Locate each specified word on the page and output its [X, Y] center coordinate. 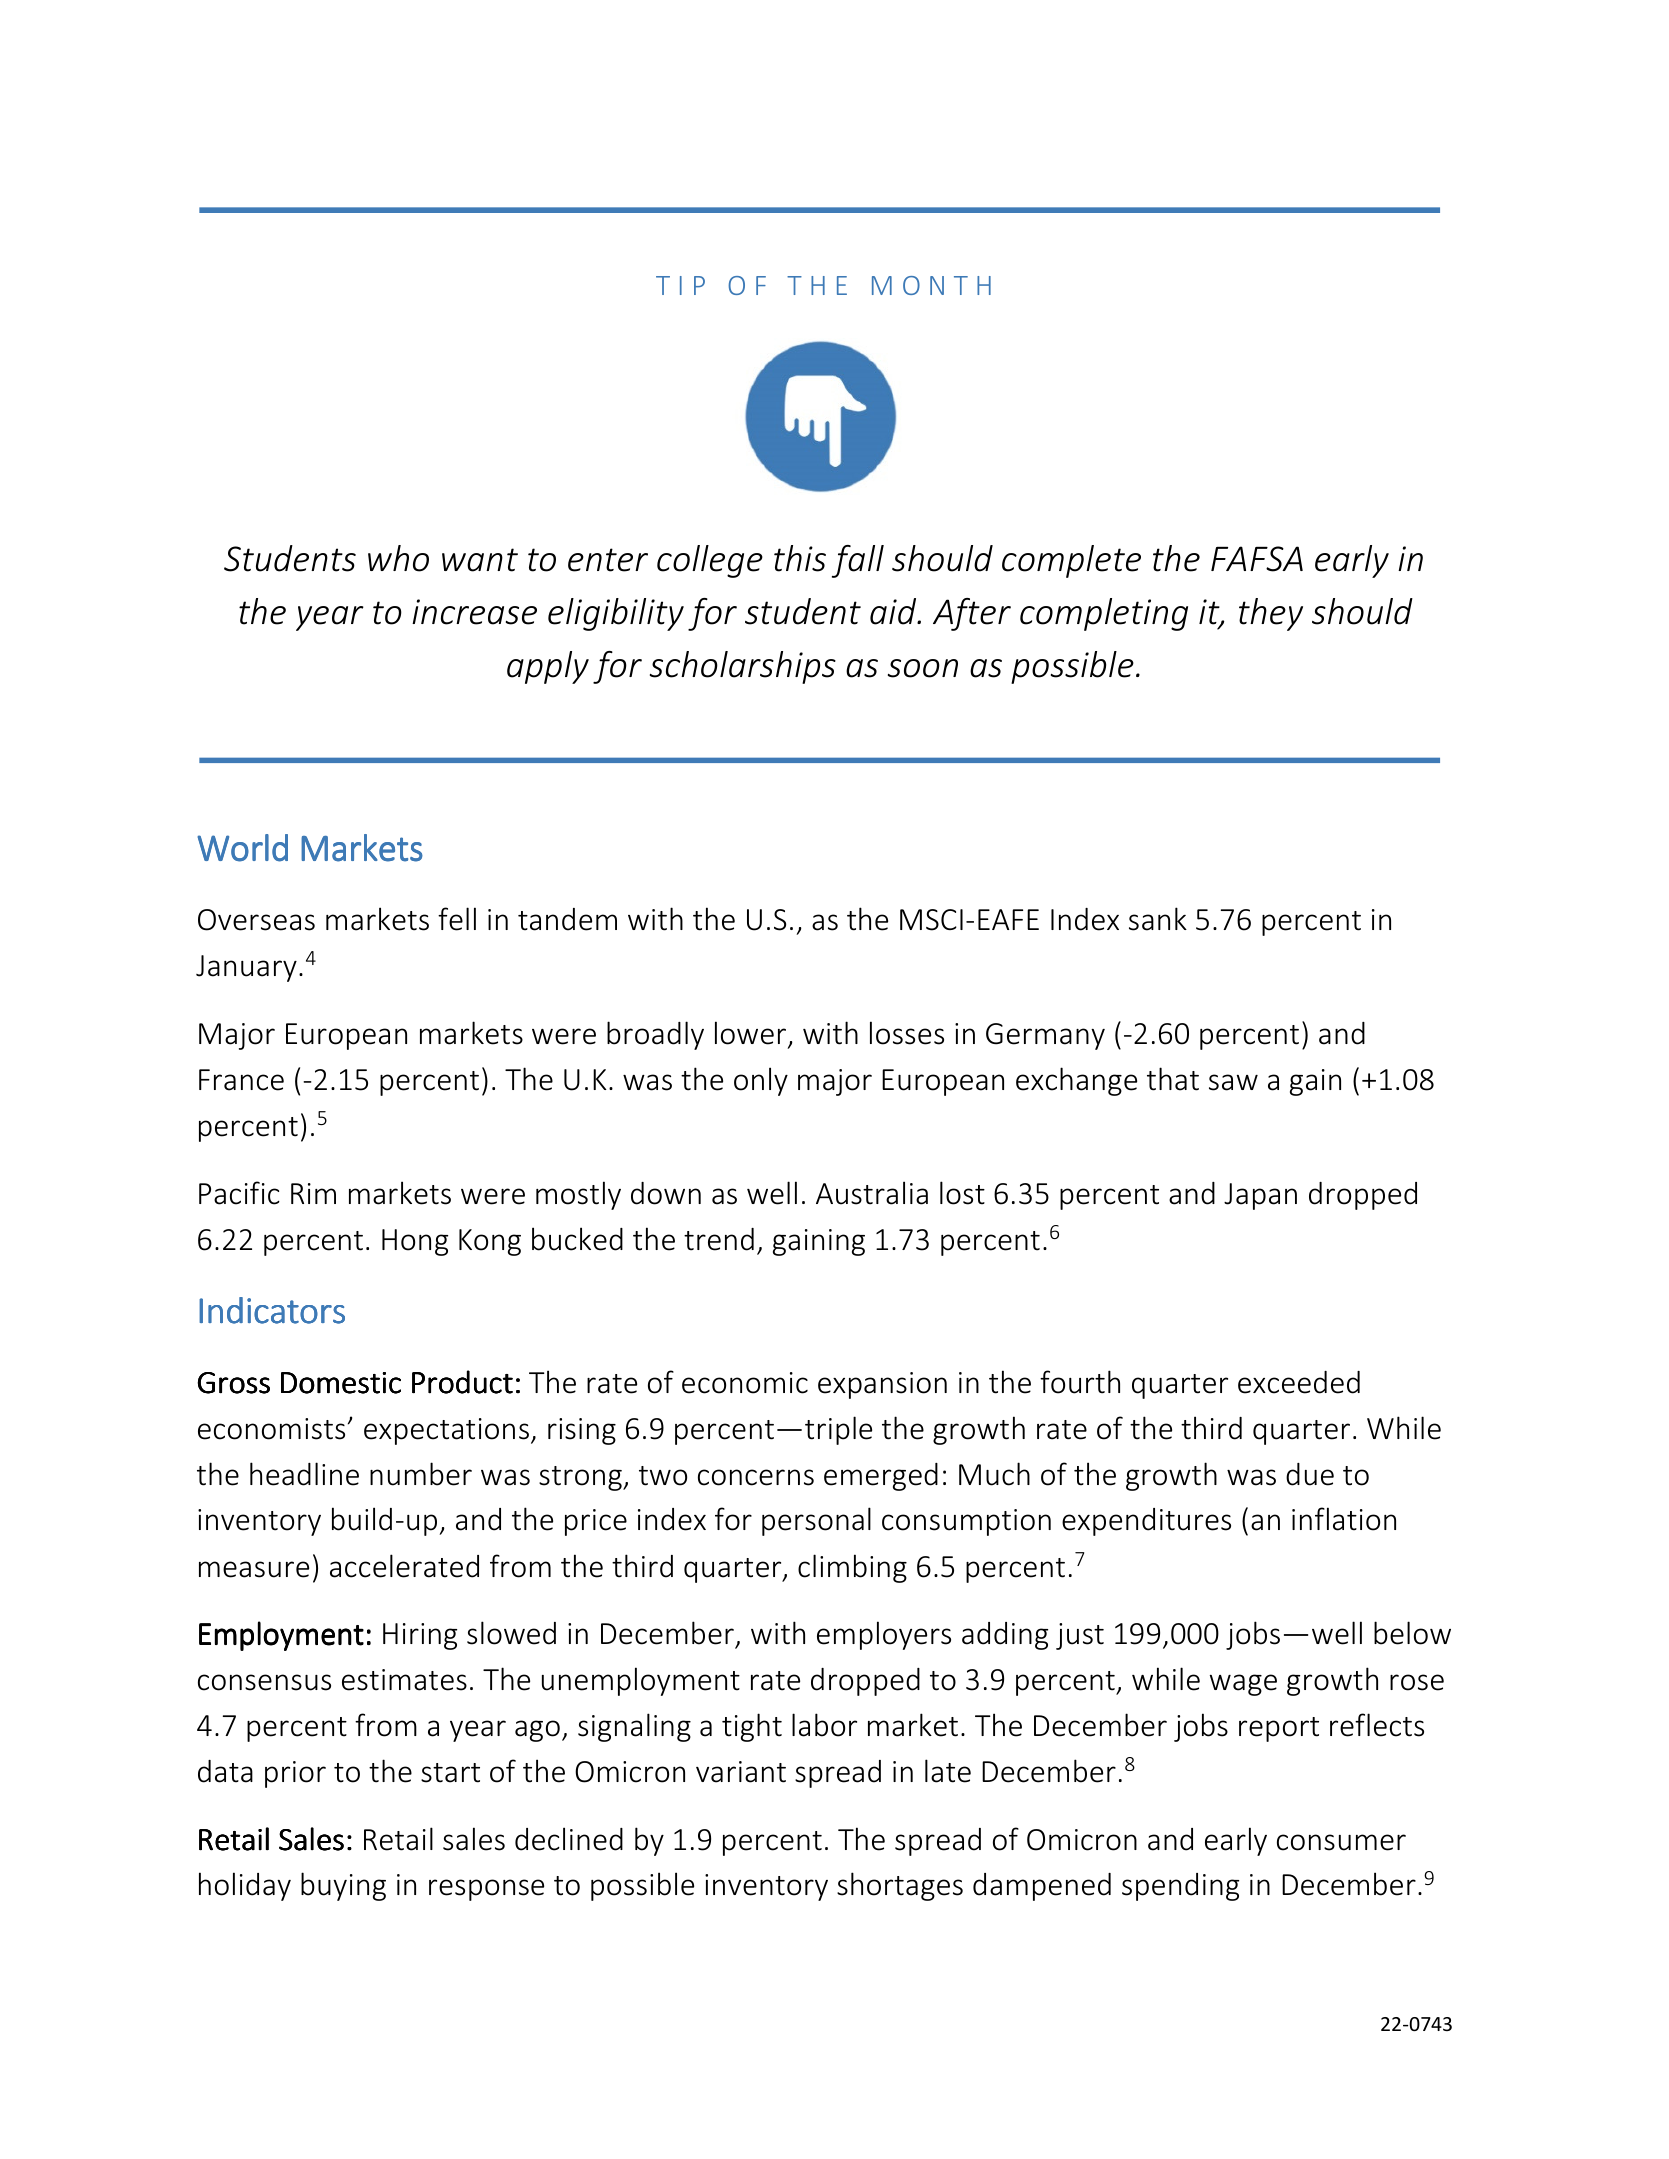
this [800, 558]
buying [343, 1886]
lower [752, 1034]
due [1310, 1474]
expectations [446, 1431]
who [398, 558]
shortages [900, 1886]
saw [1233, 1082]
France [241, 1080]
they [1271, 614]
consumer [1341, 1842]
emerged [881, 1477]
